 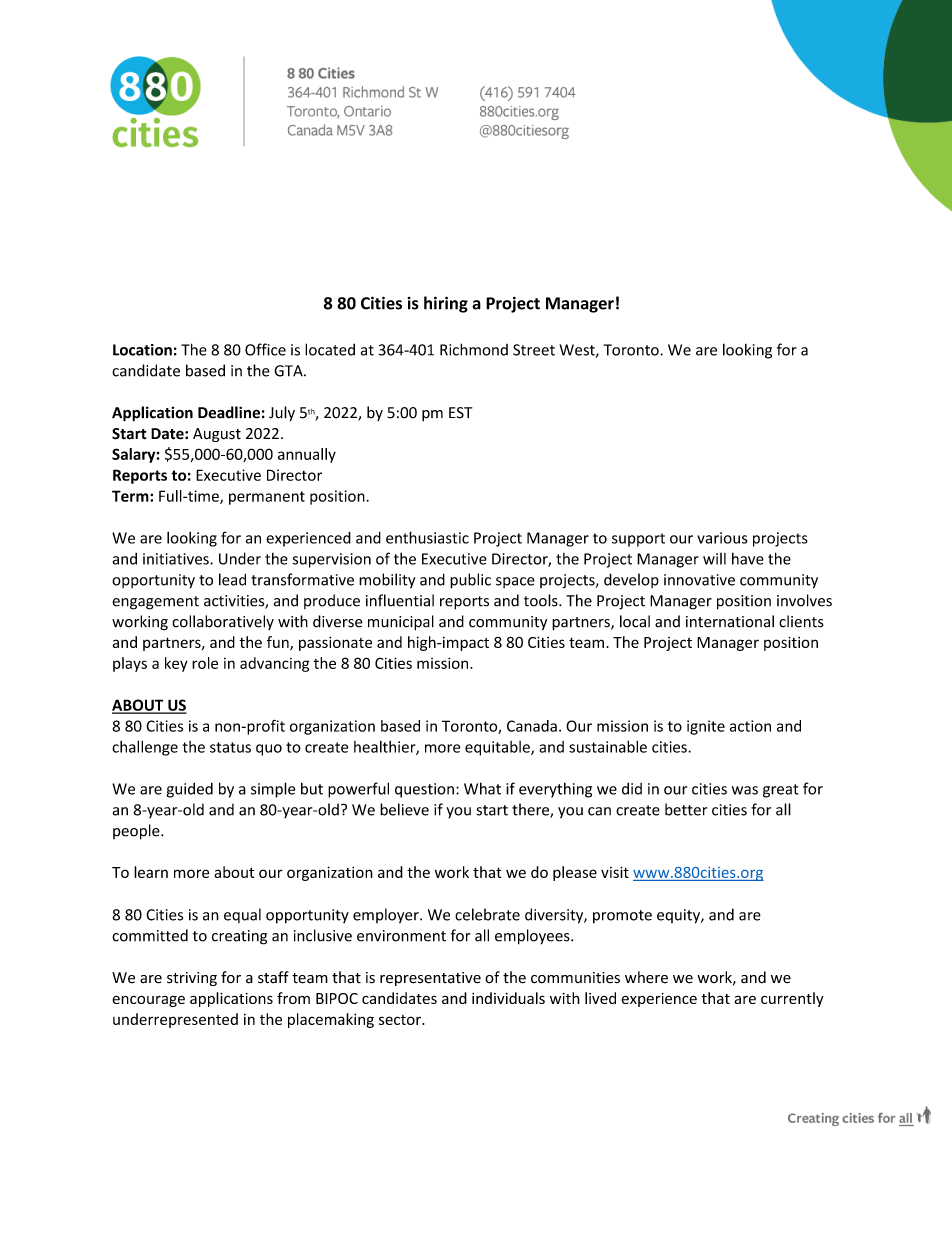 What do you see at coordinates (265, 349) in the screenshot?
I see `Office` at bounding box center [265, 349].
